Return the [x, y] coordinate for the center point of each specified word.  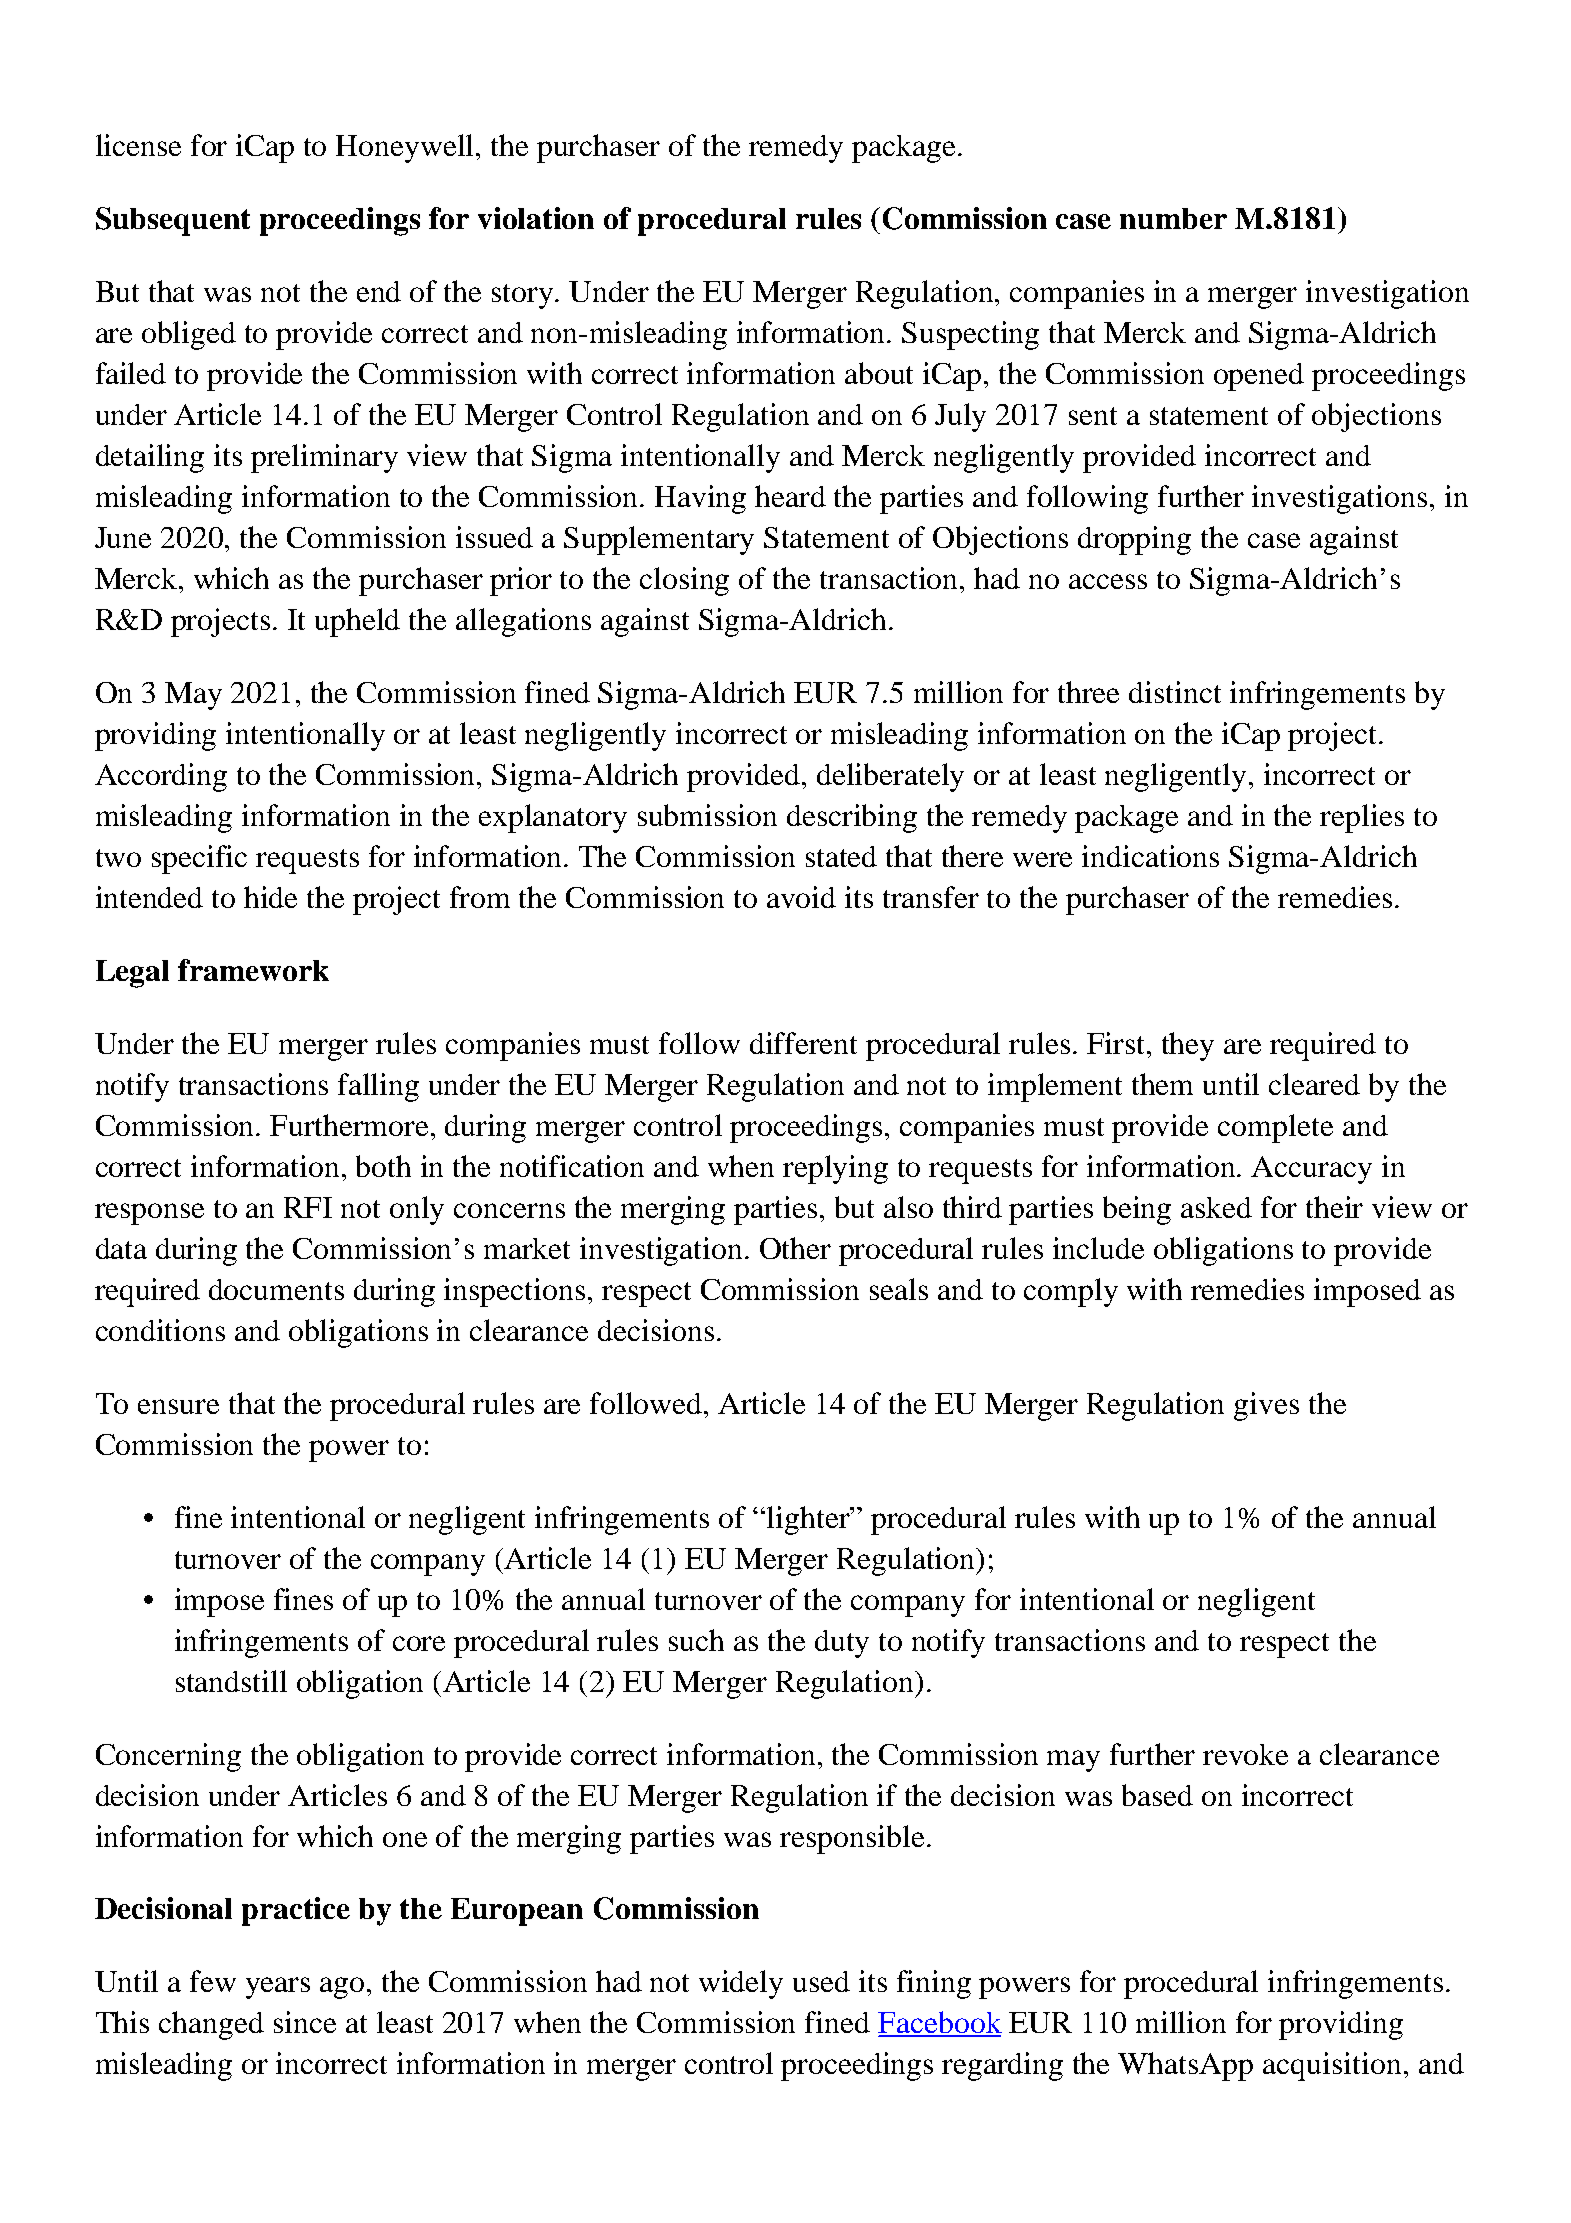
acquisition [1332, 2066]
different [803, 1043]
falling [378, 1087]
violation [536, 218]
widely [741, 1984]
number [1173, 218]
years [278, 1988]
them [1162, 1084]
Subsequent [173, 221]
